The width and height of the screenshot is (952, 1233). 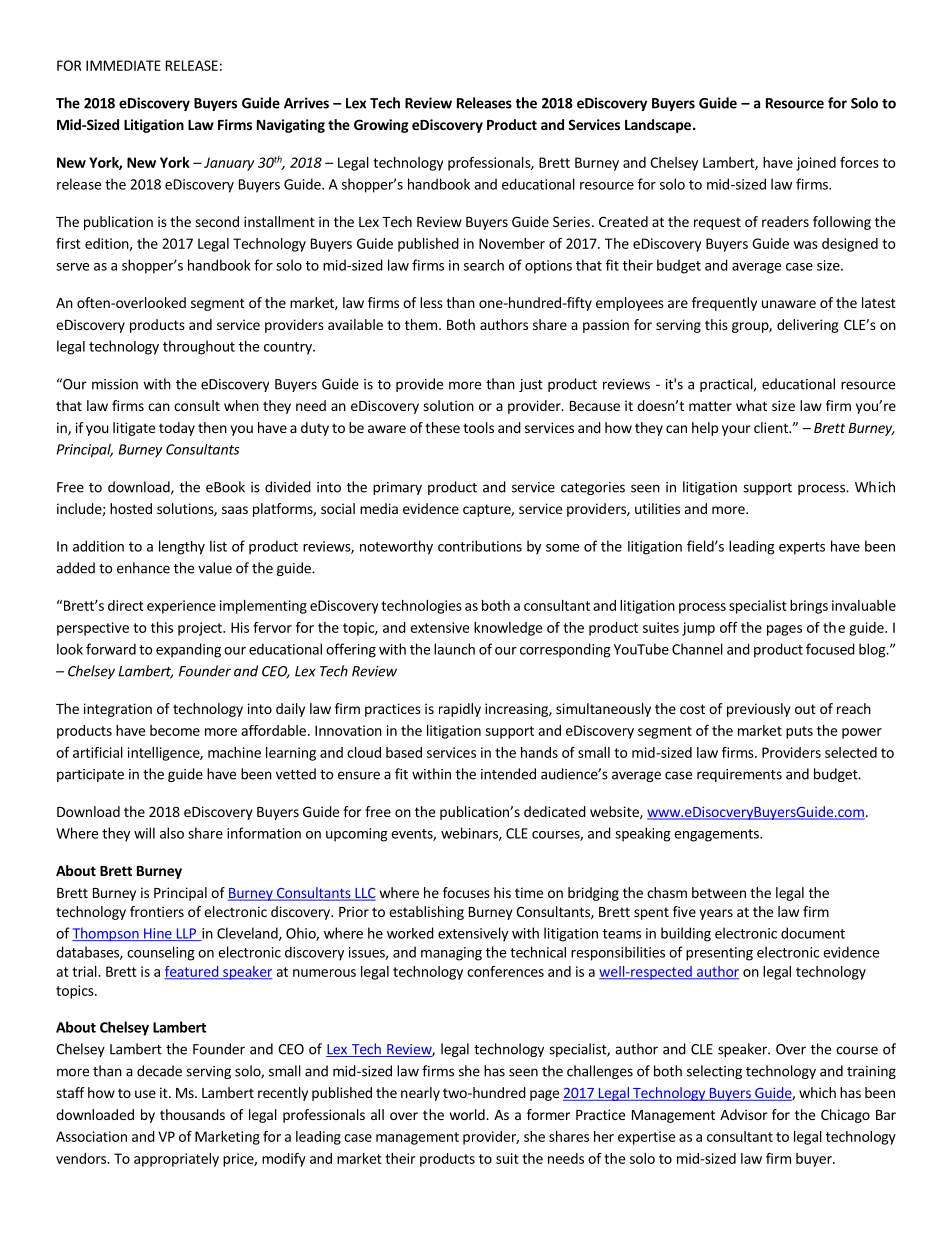 What do you see at coordinates (816, 164) in the screenshot?
I see `joined` at bounding box center [816, 164].
